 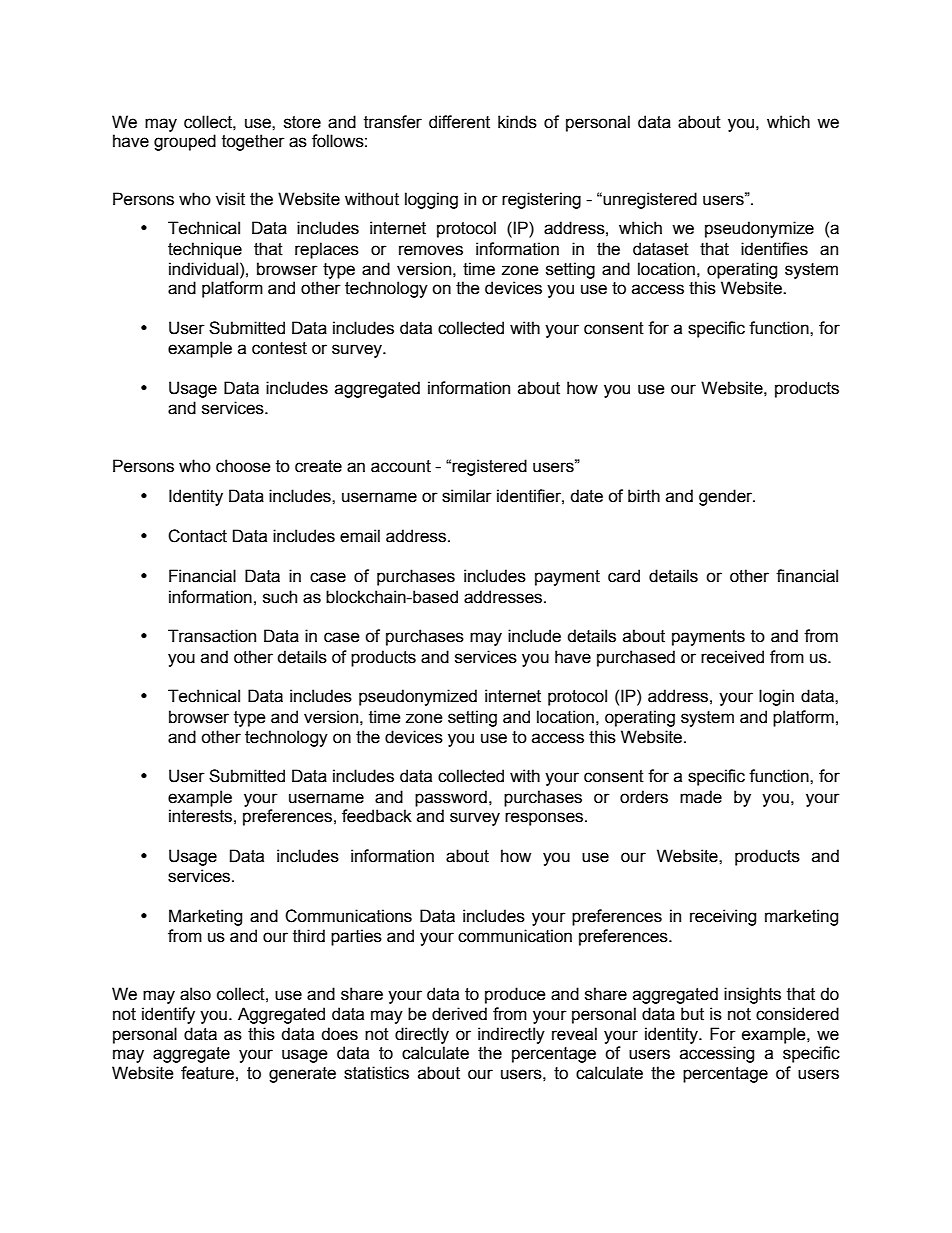 I want to click on together, so click(x=253, y=142).
